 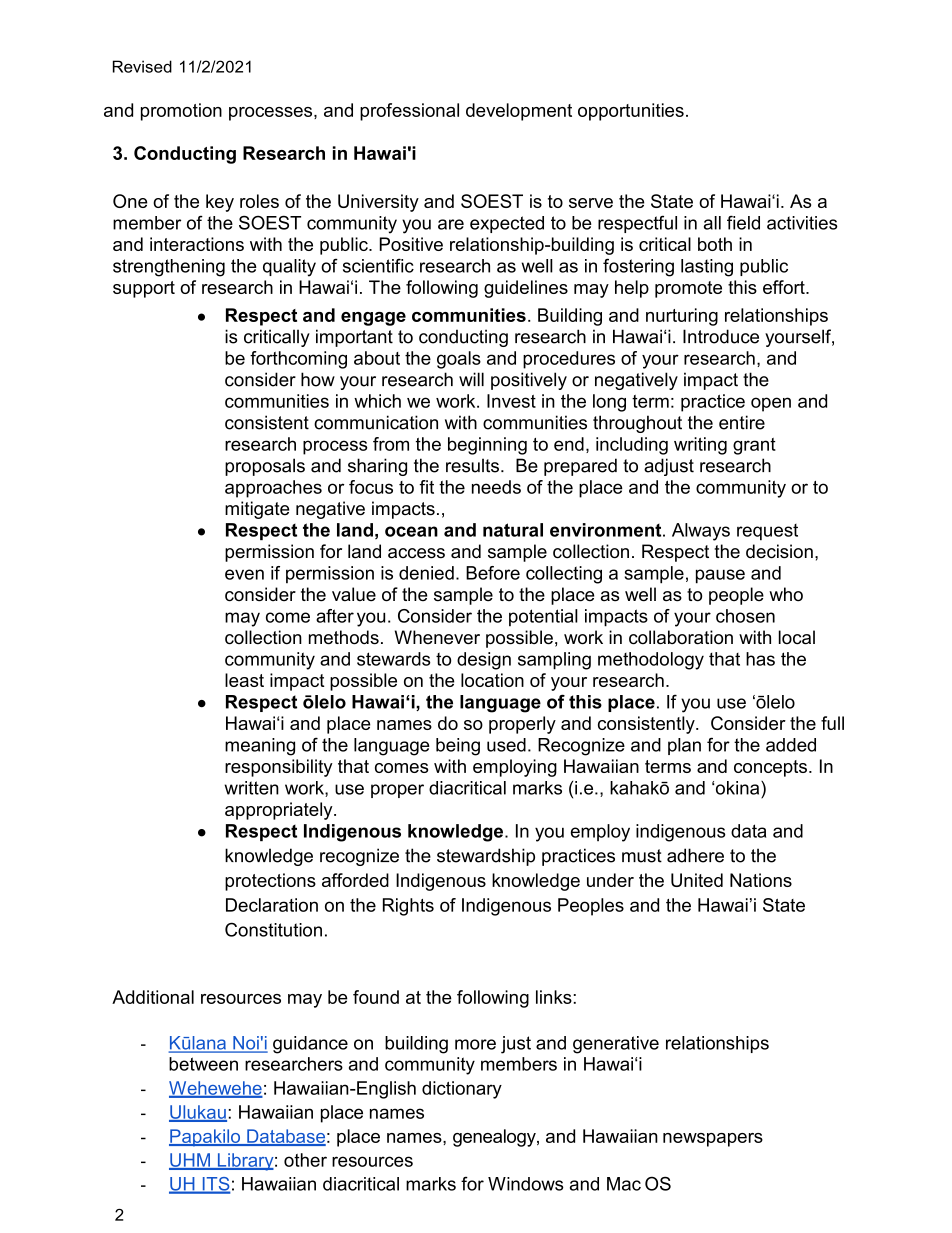 What do you see at coordinates (745, 616) in the screenshot?
I see `chosen` at bounding box center [745, 616].
